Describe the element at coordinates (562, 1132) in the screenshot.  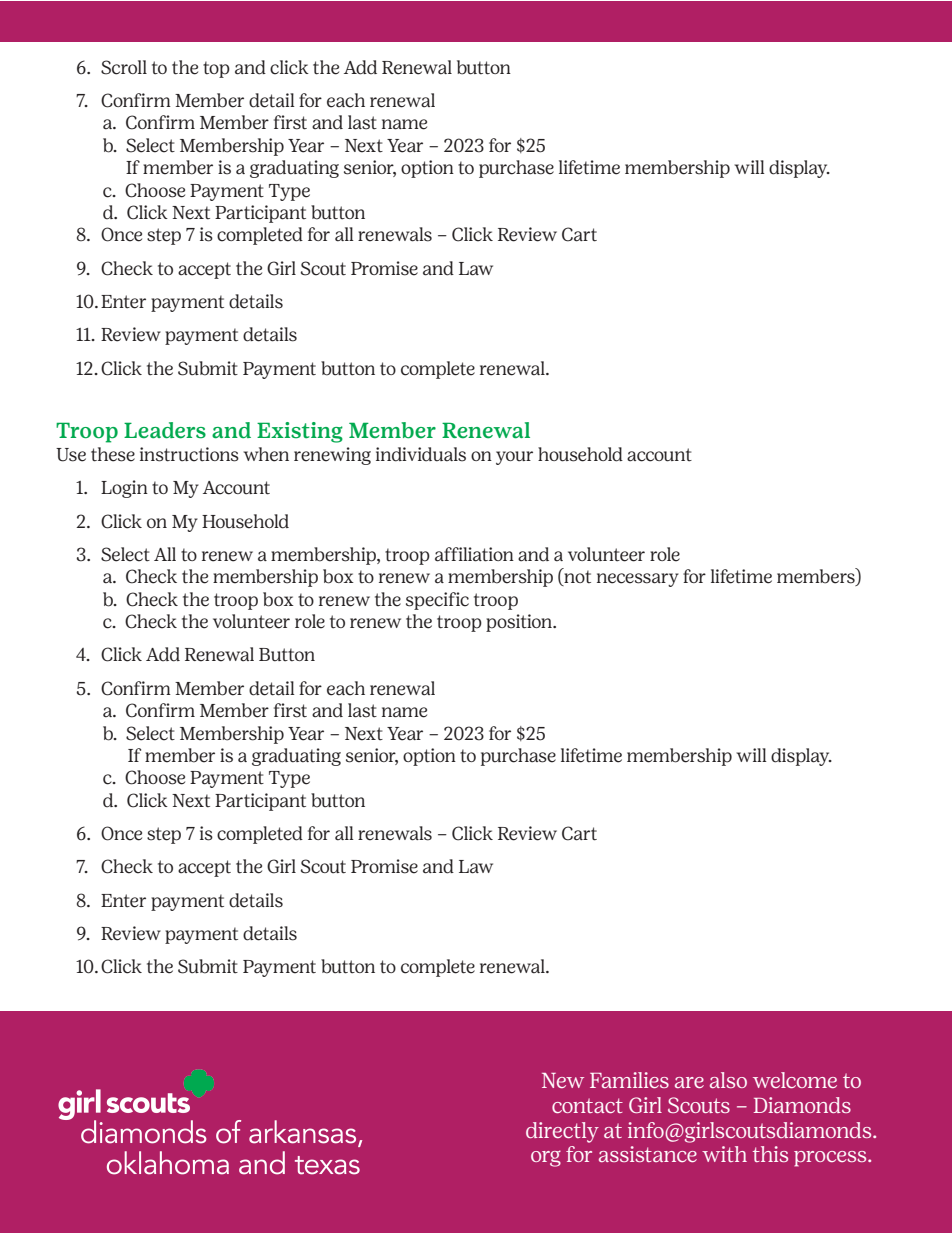
I see `directly` at that location.
